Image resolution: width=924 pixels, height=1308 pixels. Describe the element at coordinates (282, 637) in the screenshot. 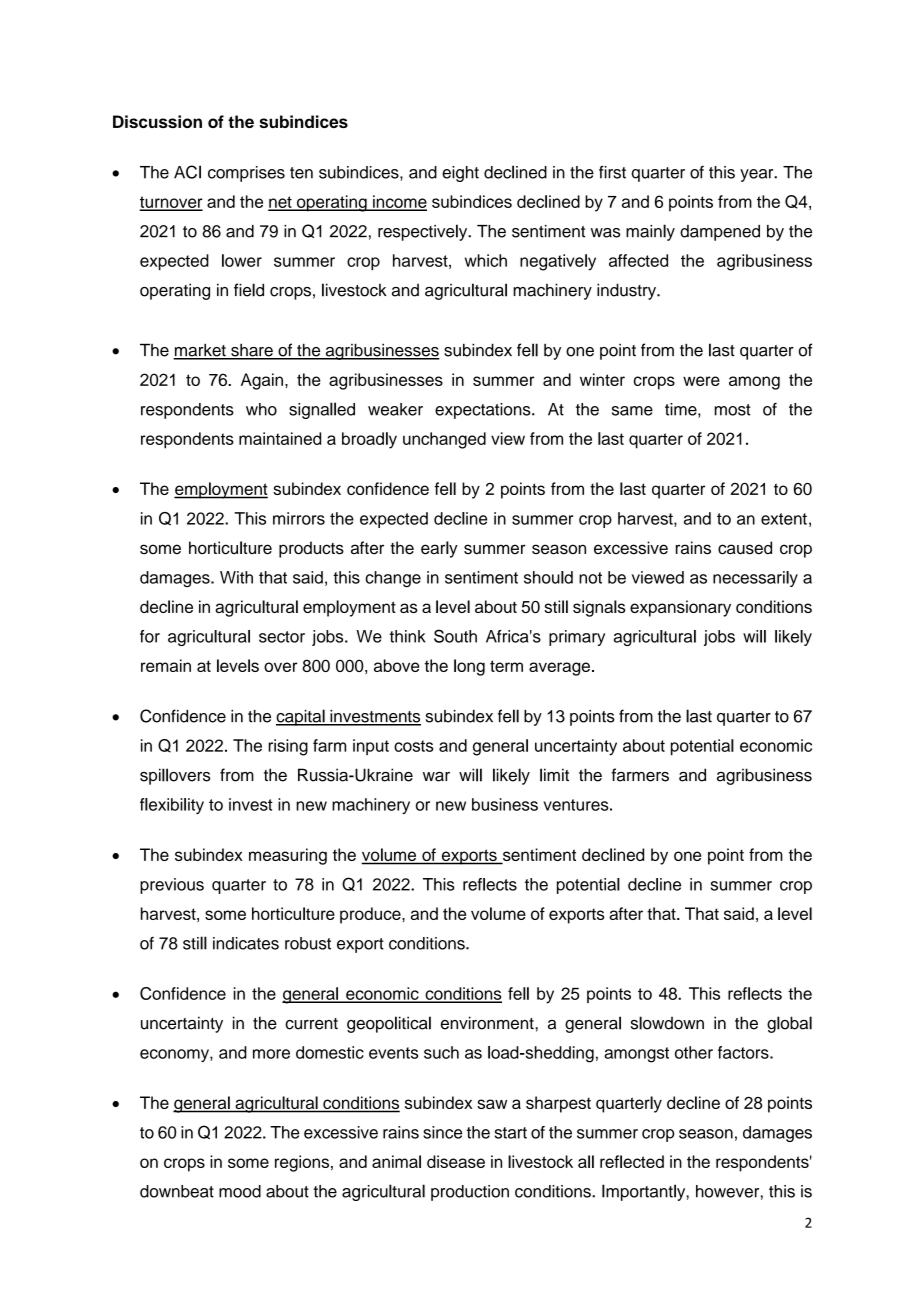

I see `sector` at that location.
